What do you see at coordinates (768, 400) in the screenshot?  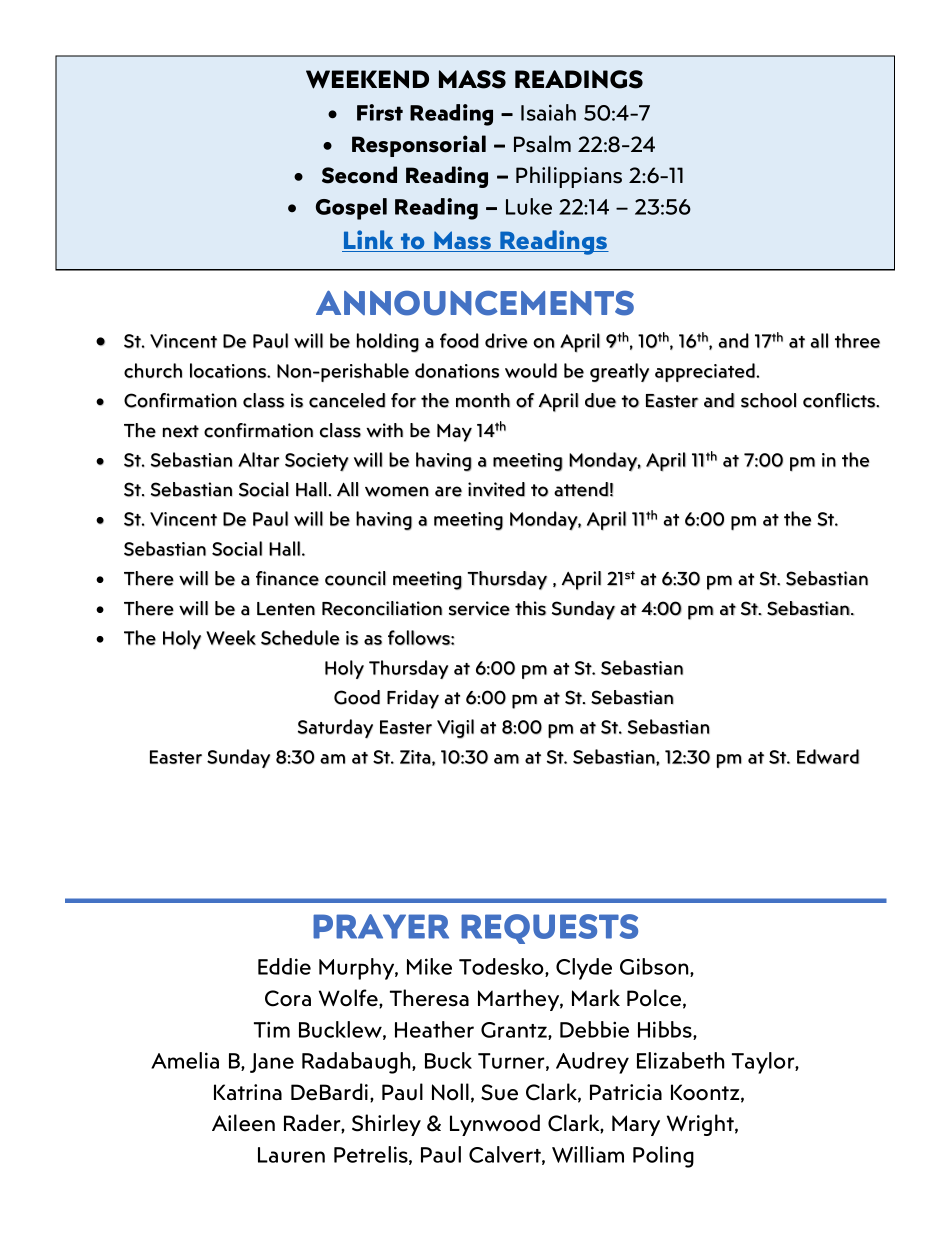 I see `school` at bounding box center [768, 400].
